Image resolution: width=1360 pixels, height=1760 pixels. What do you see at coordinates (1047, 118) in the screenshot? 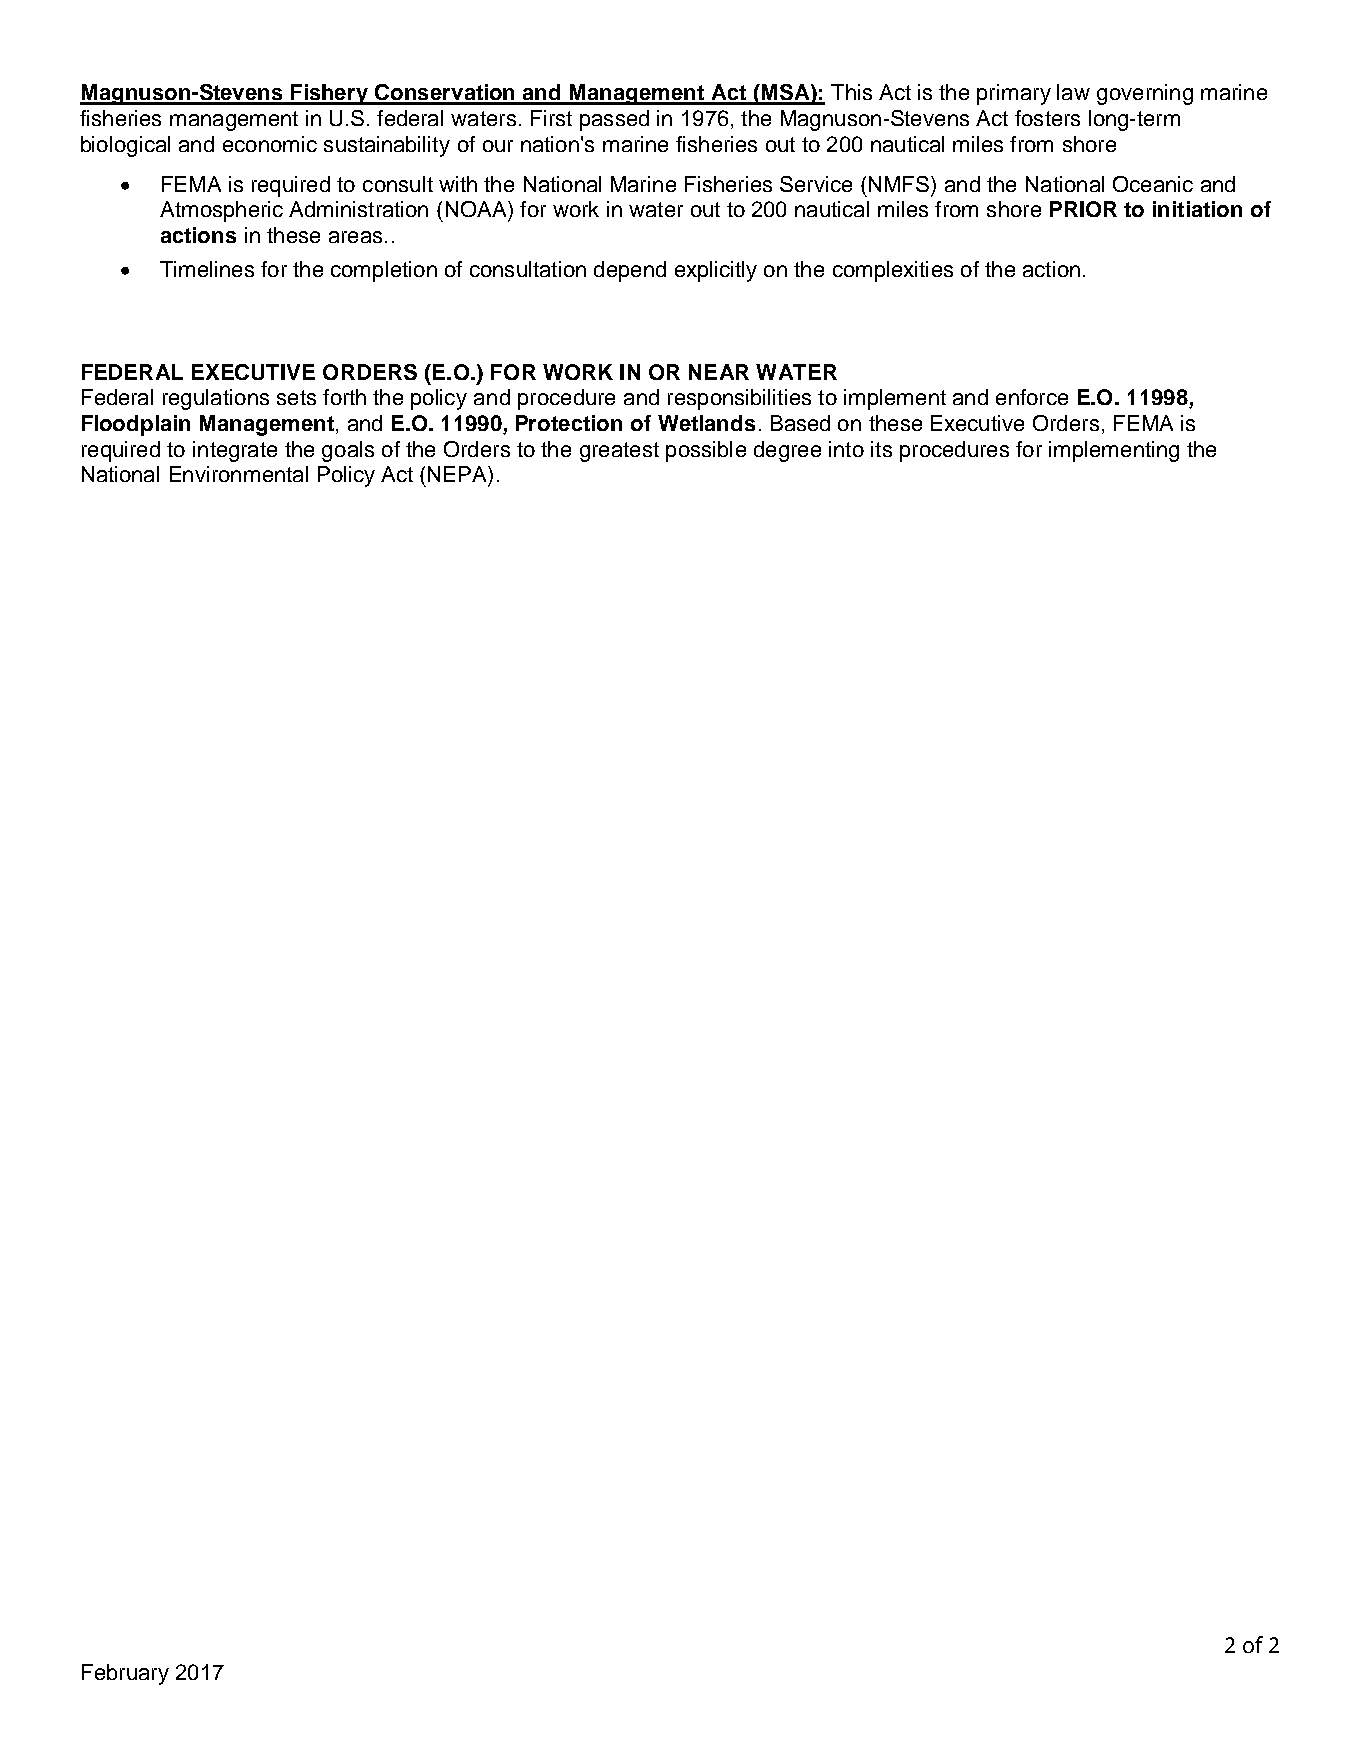
I see `fosters` at bounding box center [1047, 118].
